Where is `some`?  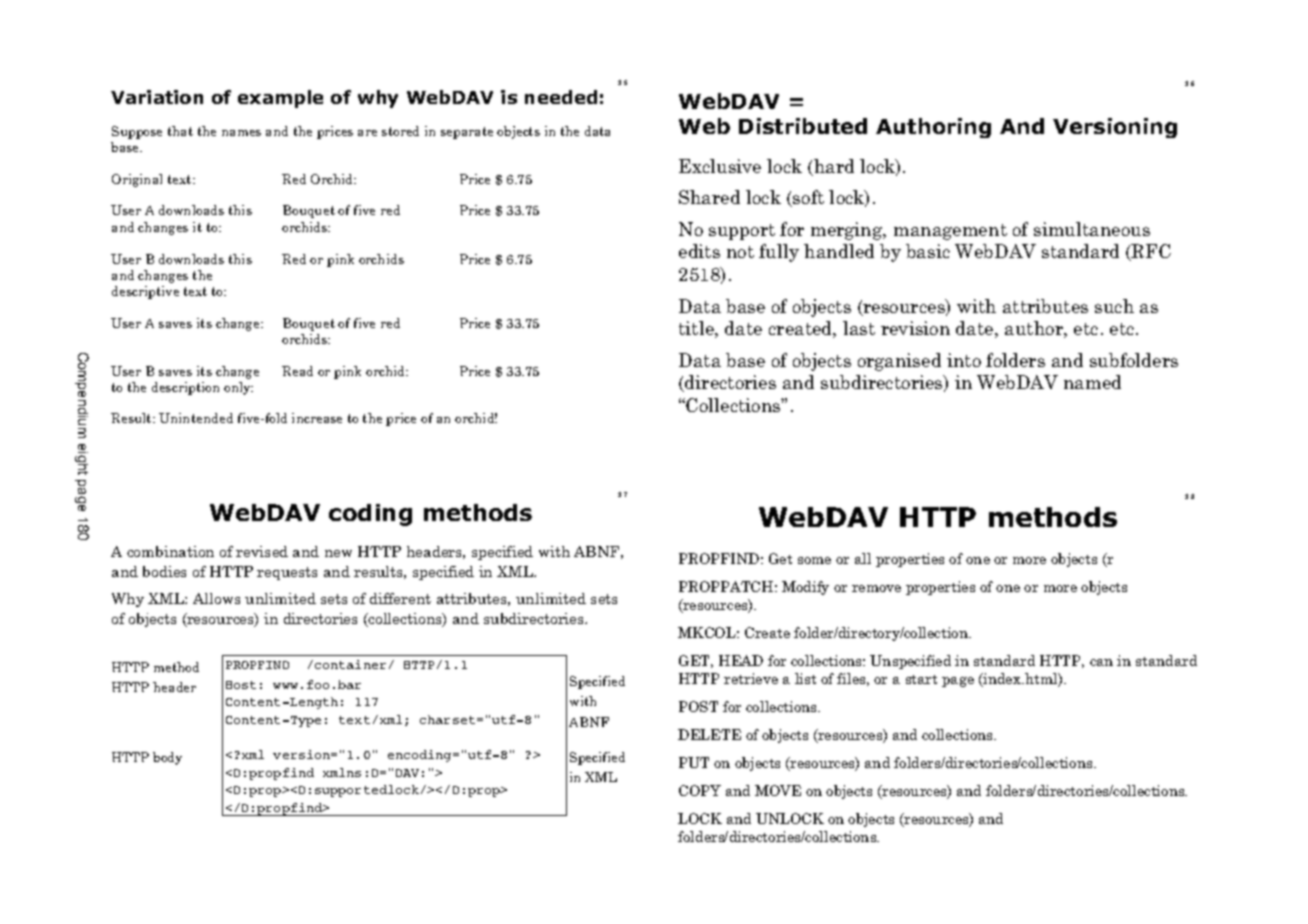
some is located at coordinates (814, 560).
